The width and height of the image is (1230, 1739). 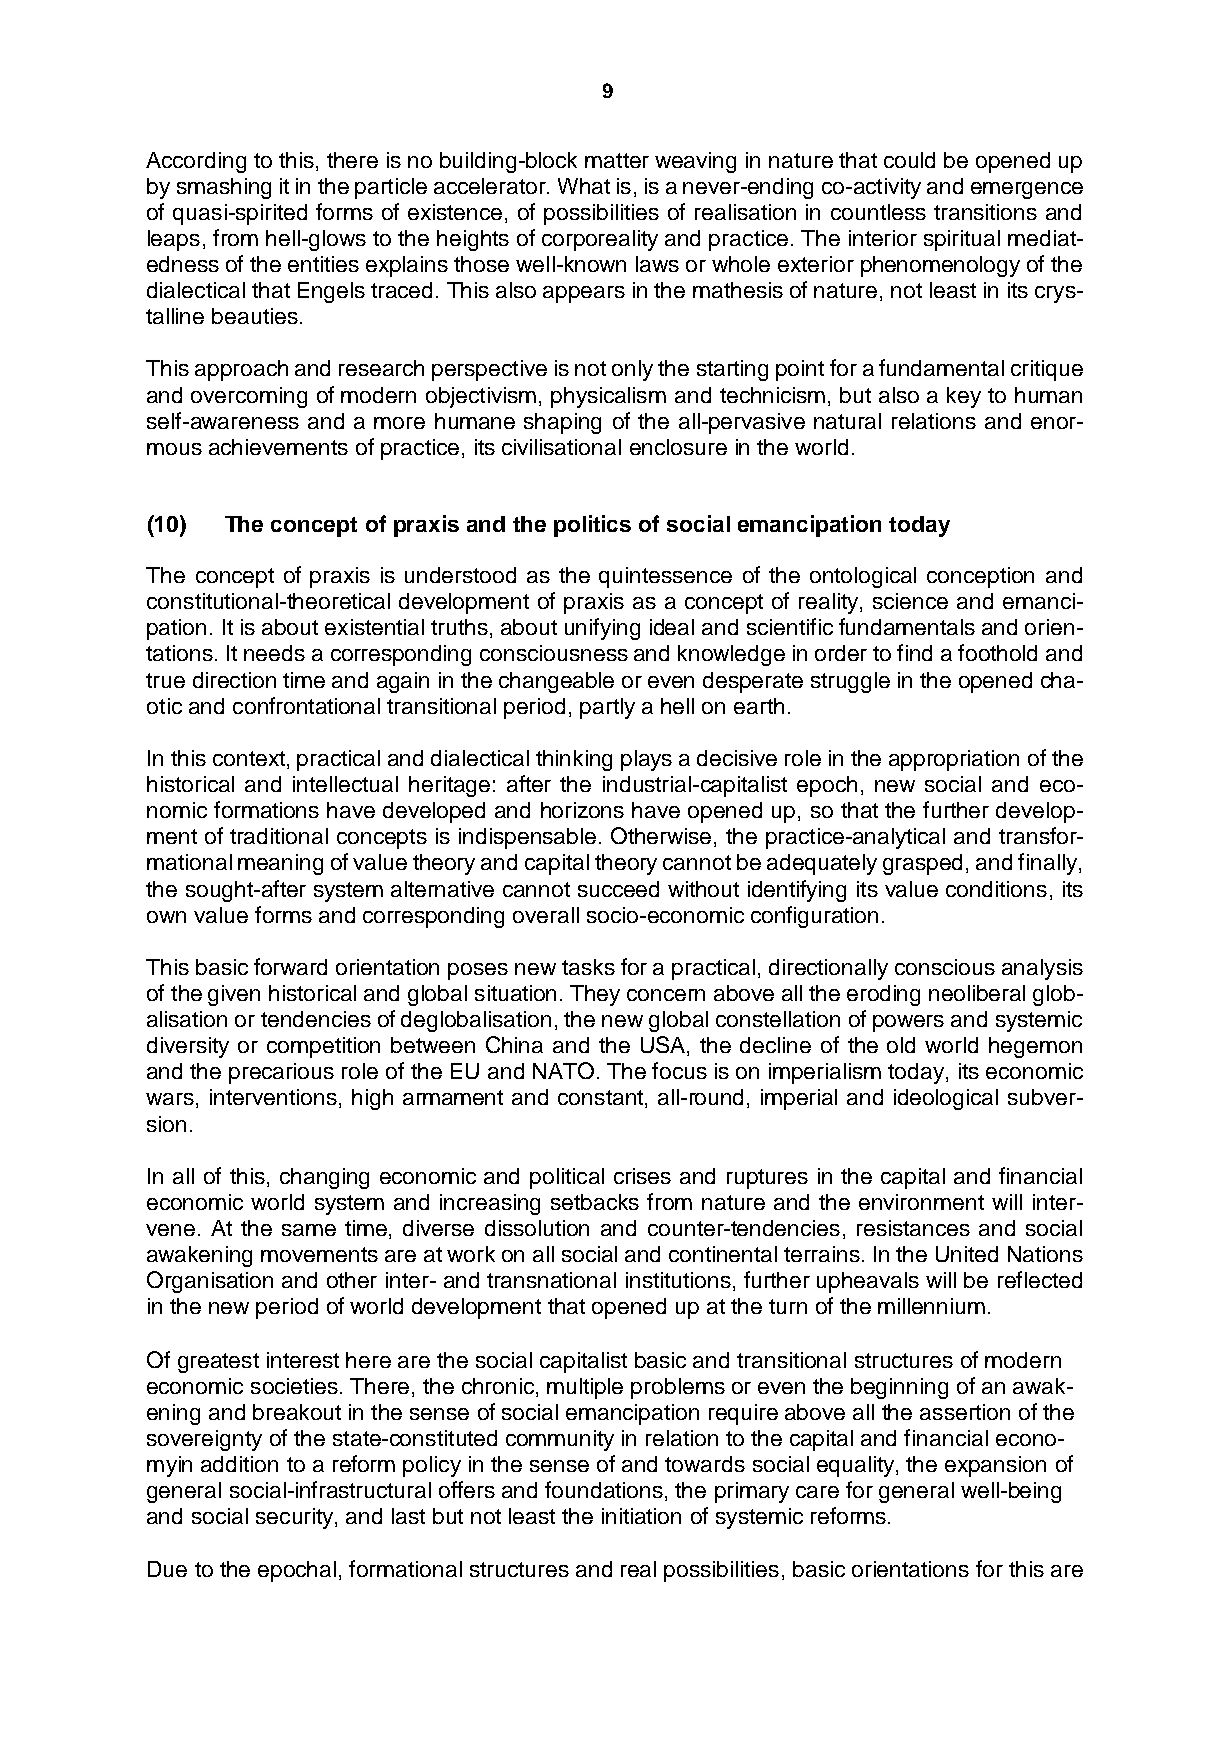 I want to click on What, so click(x=584, y=186).
